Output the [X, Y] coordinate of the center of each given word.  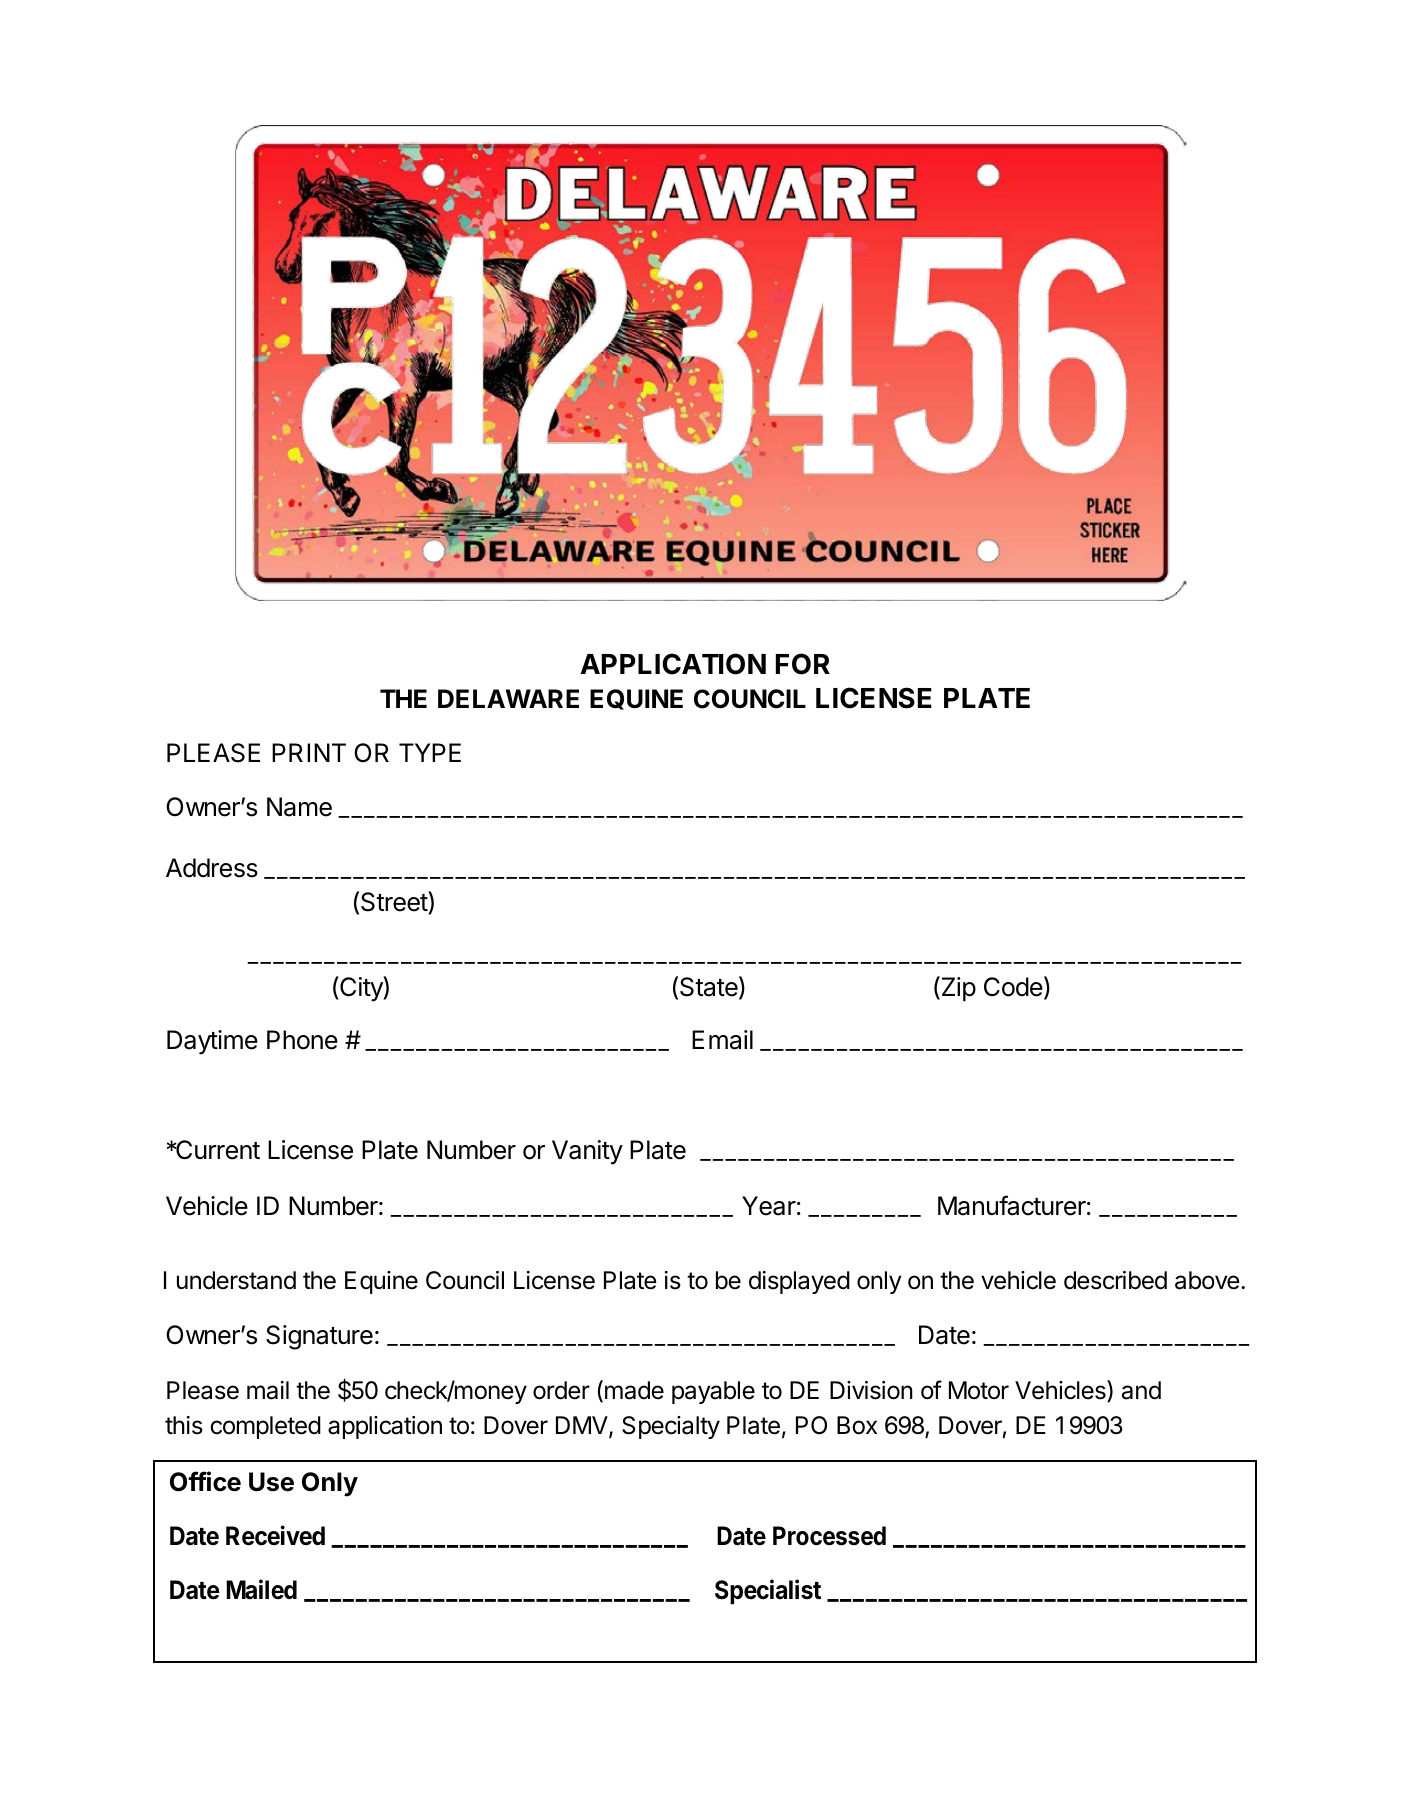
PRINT [309, 752]
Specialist [768, 1591]
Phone [302, 1040]
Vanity [587, 1152]
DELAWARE [508, 698]
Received [275, 1535]
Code [1013, 987]
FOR [803, 664]
